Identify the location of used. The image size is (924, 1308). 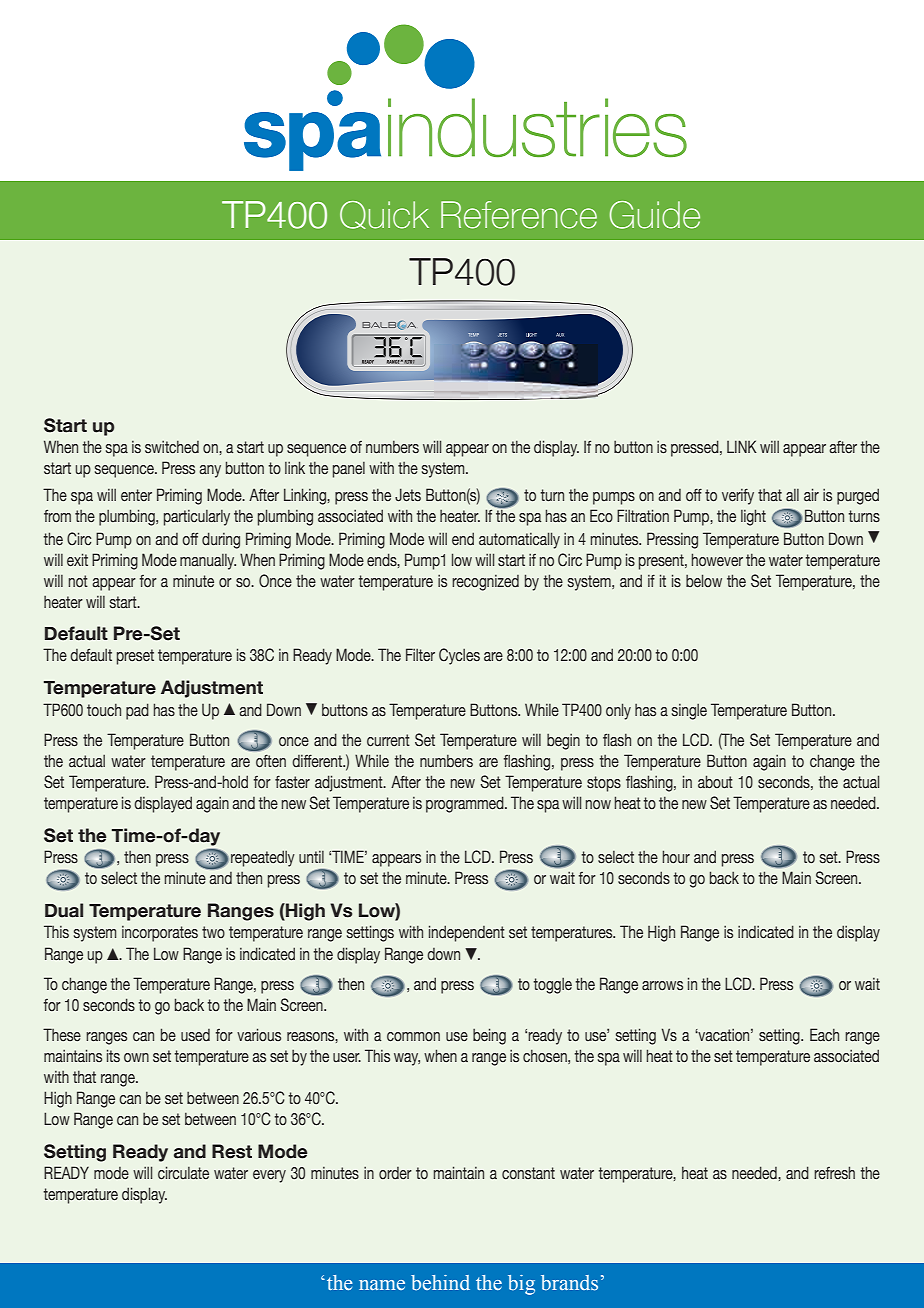
(195, 1035).
